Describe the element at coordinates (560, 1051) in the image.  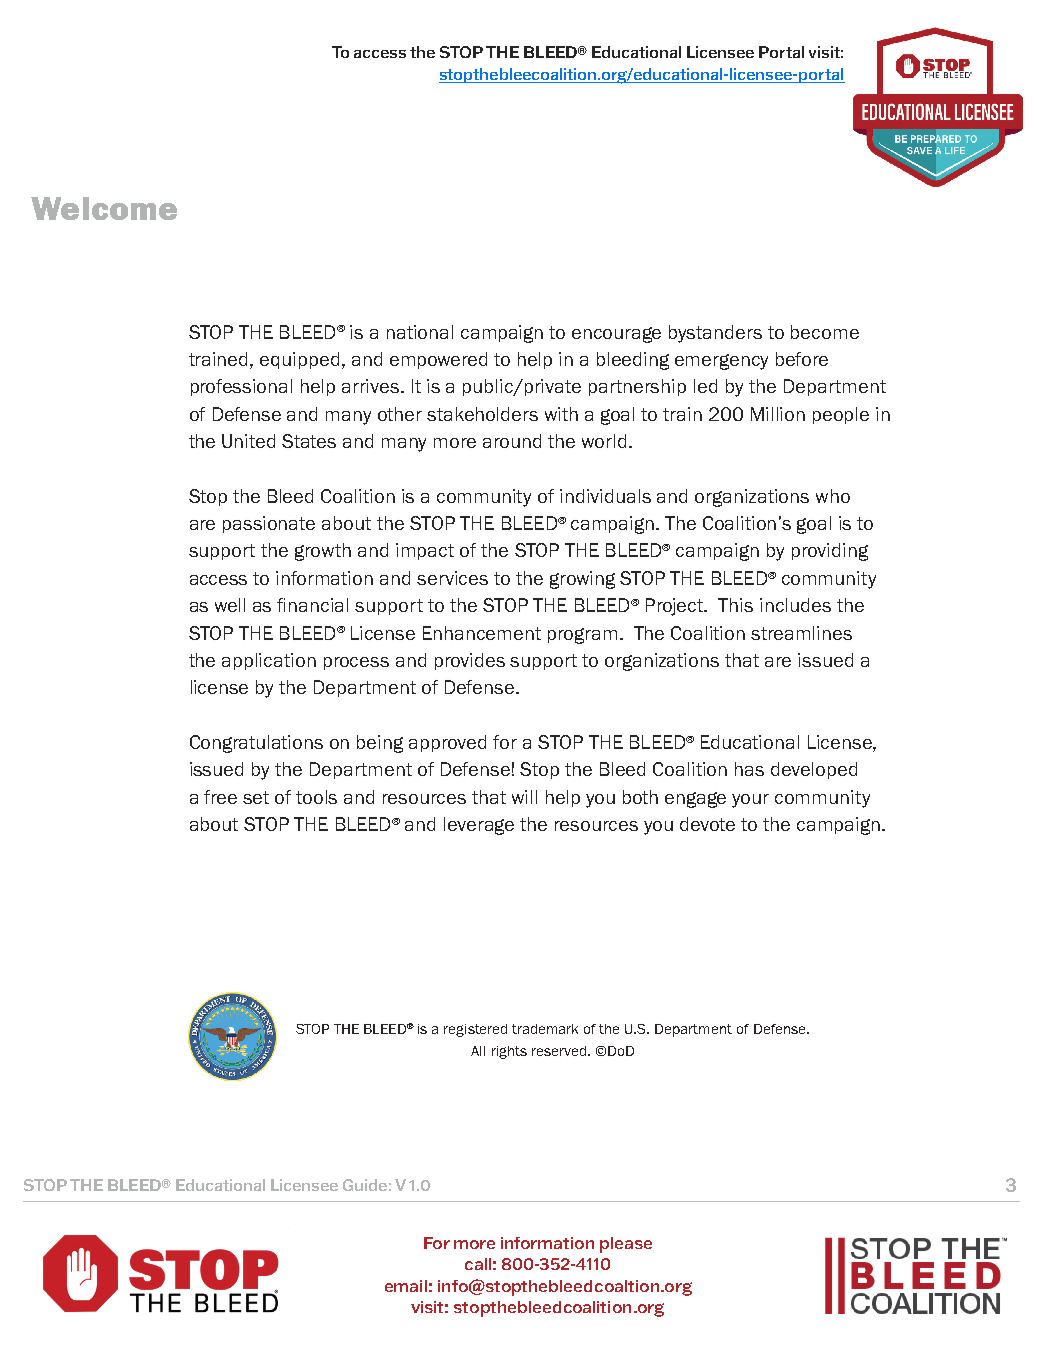
I see `reserved` at that location.
